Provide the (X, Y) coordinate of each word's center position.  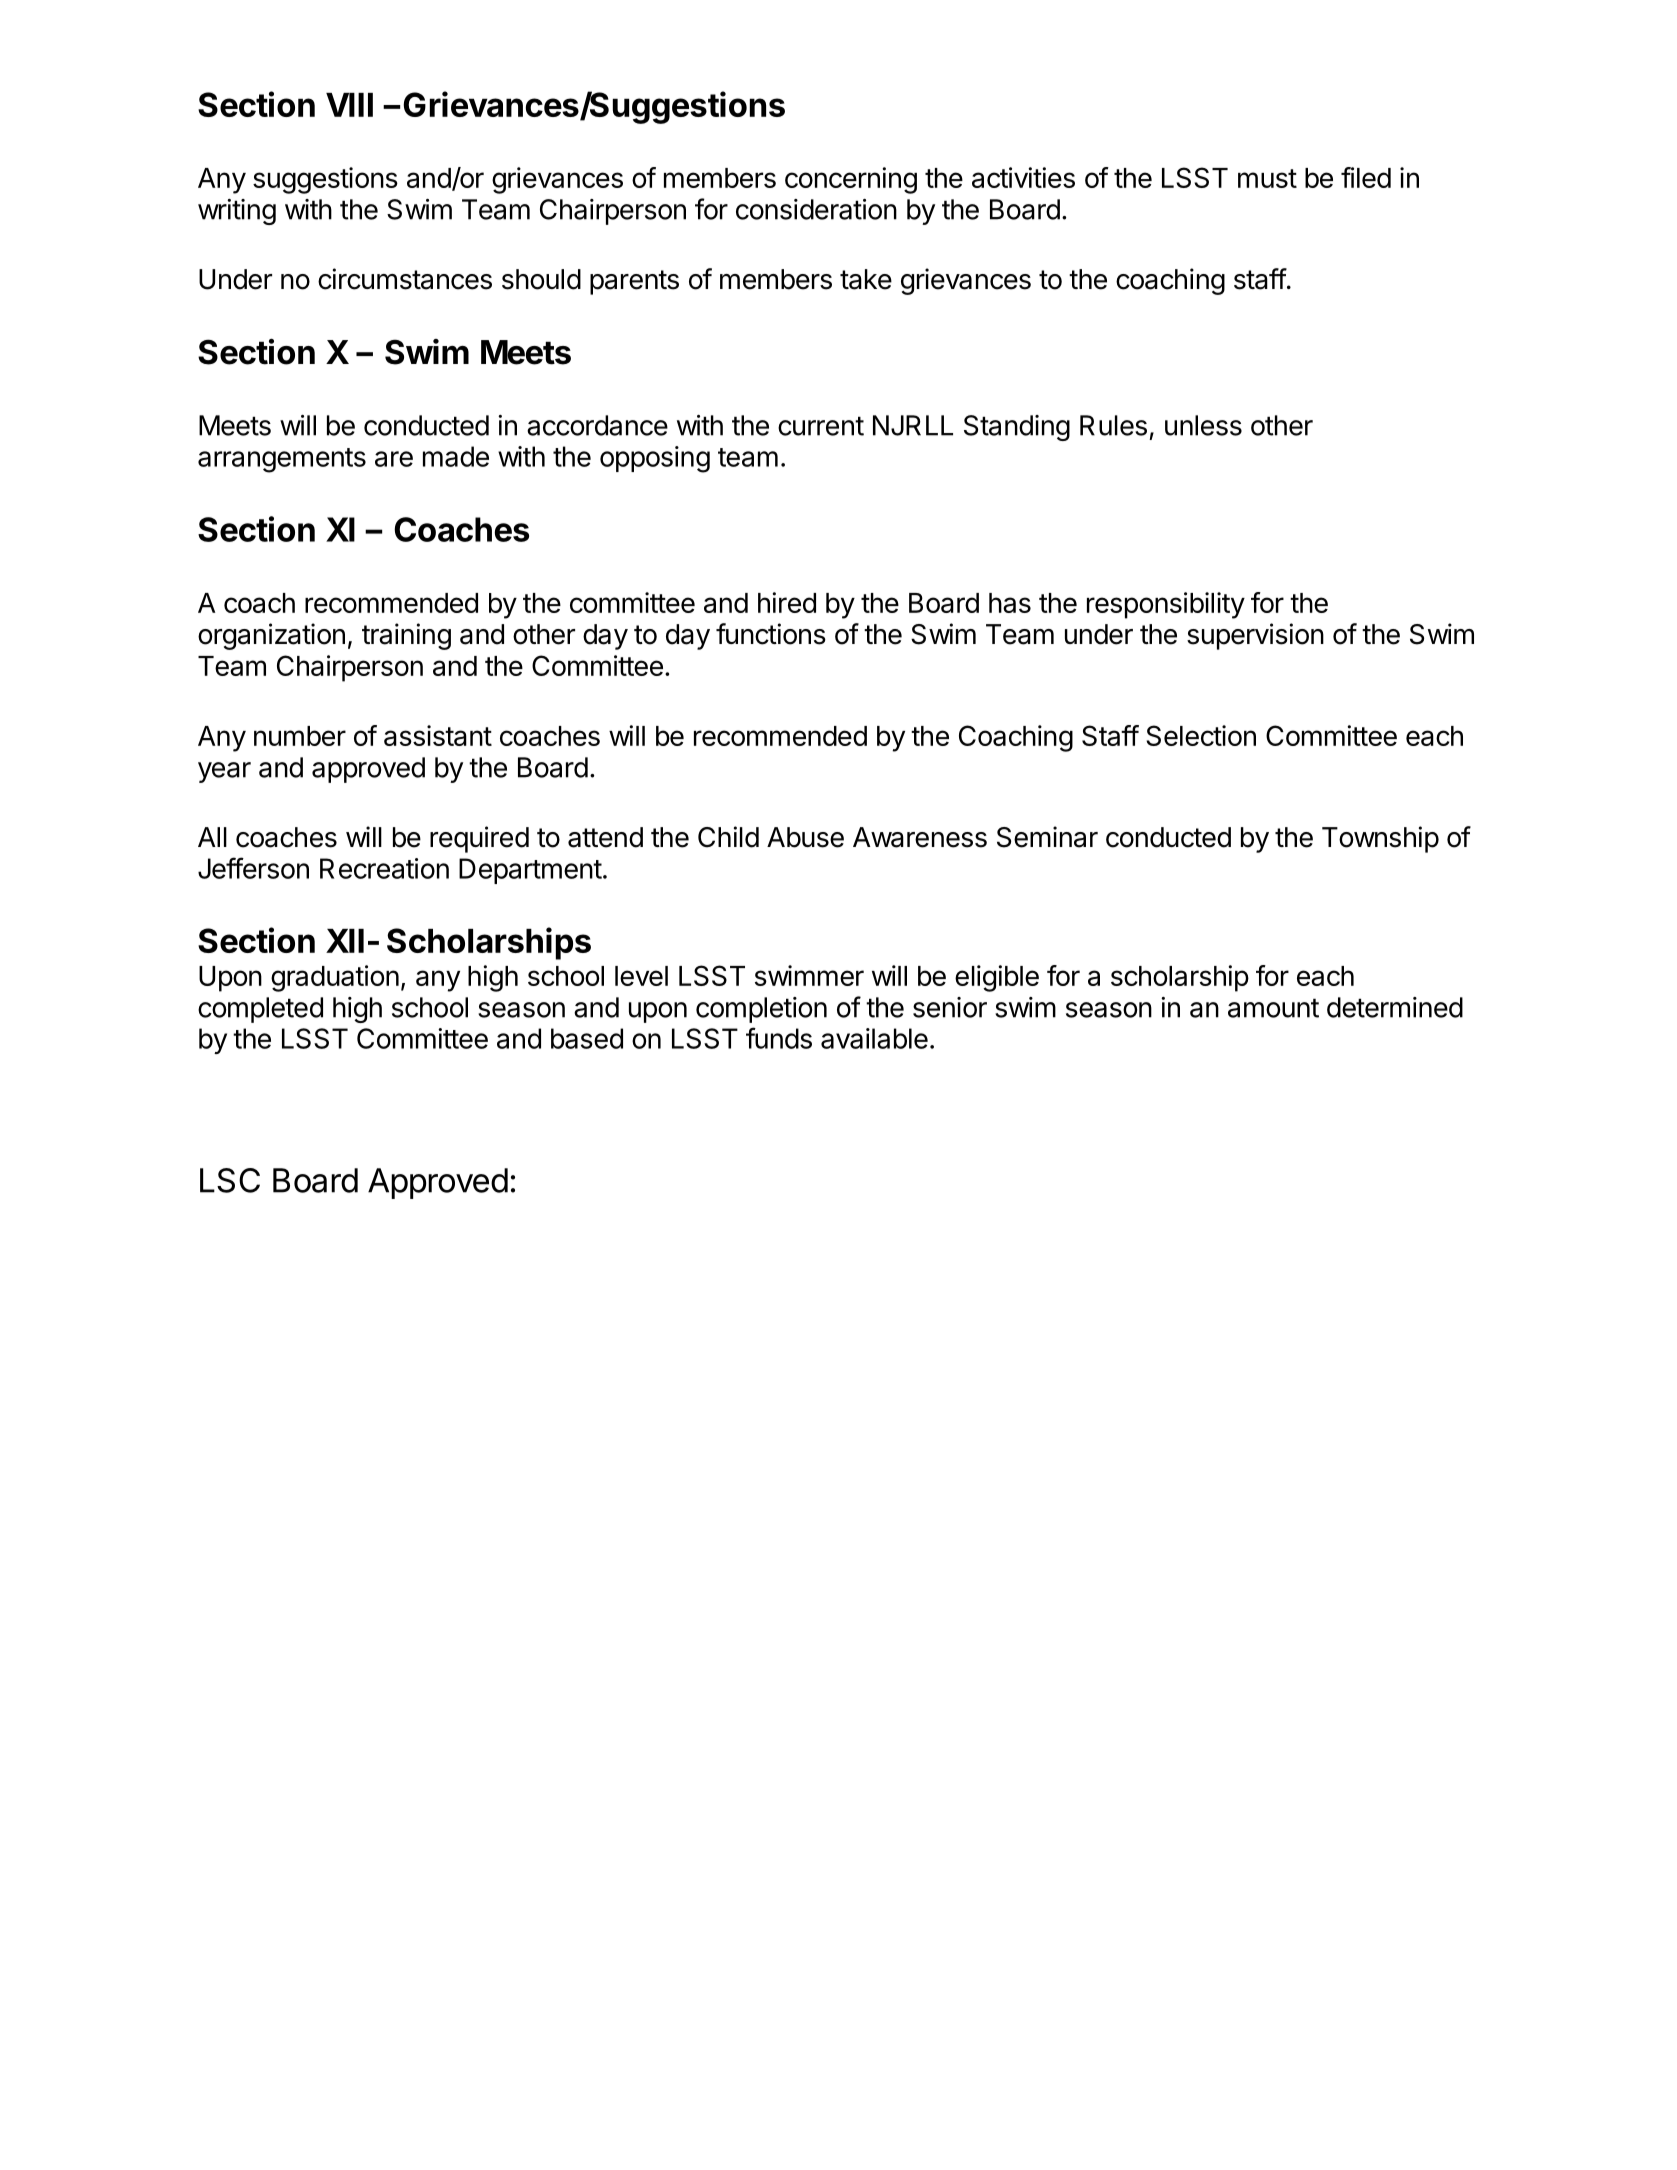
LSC (230, 1180)
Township (1380, 839)
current (821, 426)
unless (1203, 425)
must (1267, 178)
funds (779, 1038)
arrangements (282, 460)
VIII (349, 105)
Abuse (805, 837)
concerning (851, 180)
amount (1273, 1008)
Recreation (384, 868)
